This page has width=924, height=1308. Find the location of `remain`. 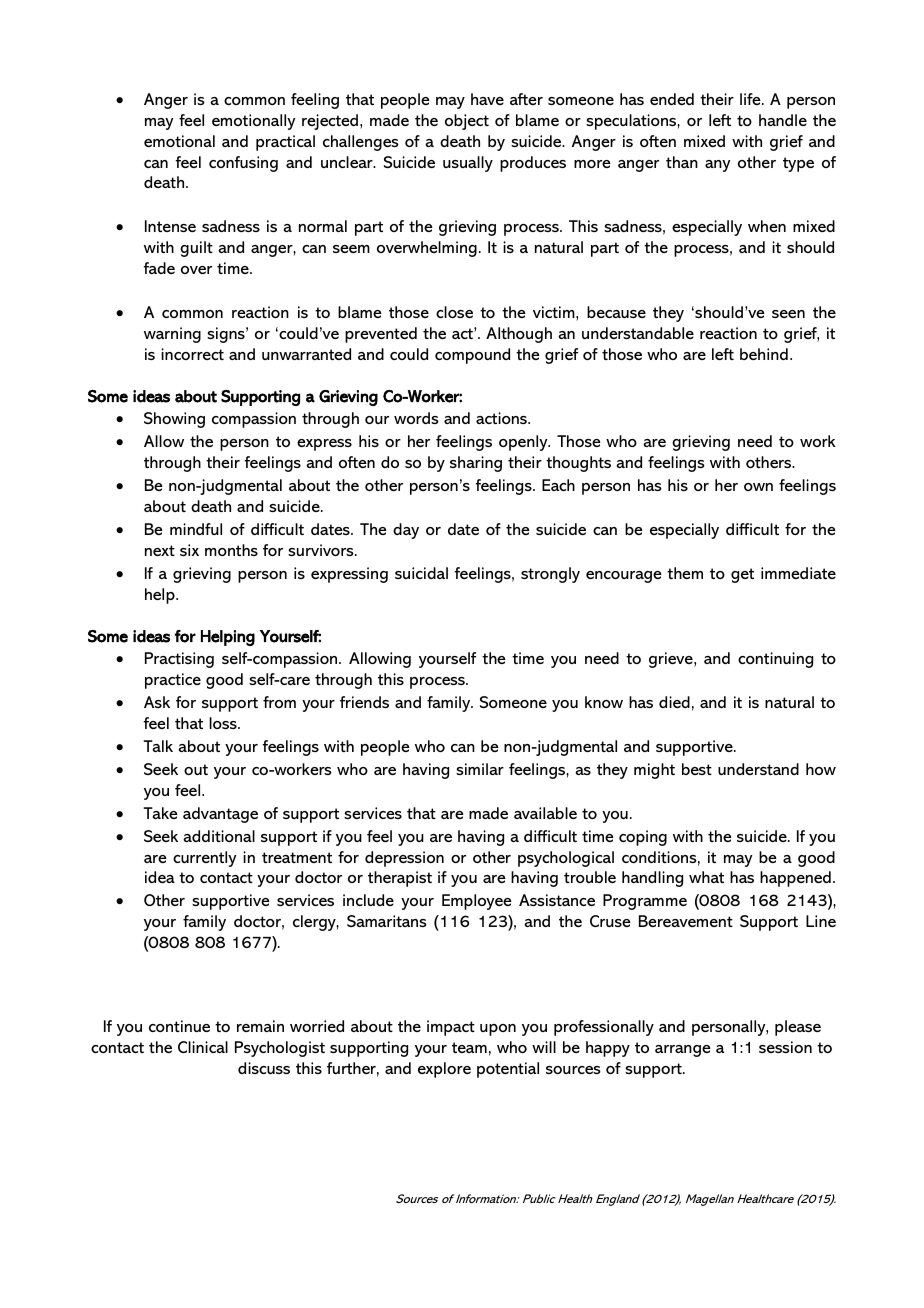

remain is located at coordinates (260, 1026).
